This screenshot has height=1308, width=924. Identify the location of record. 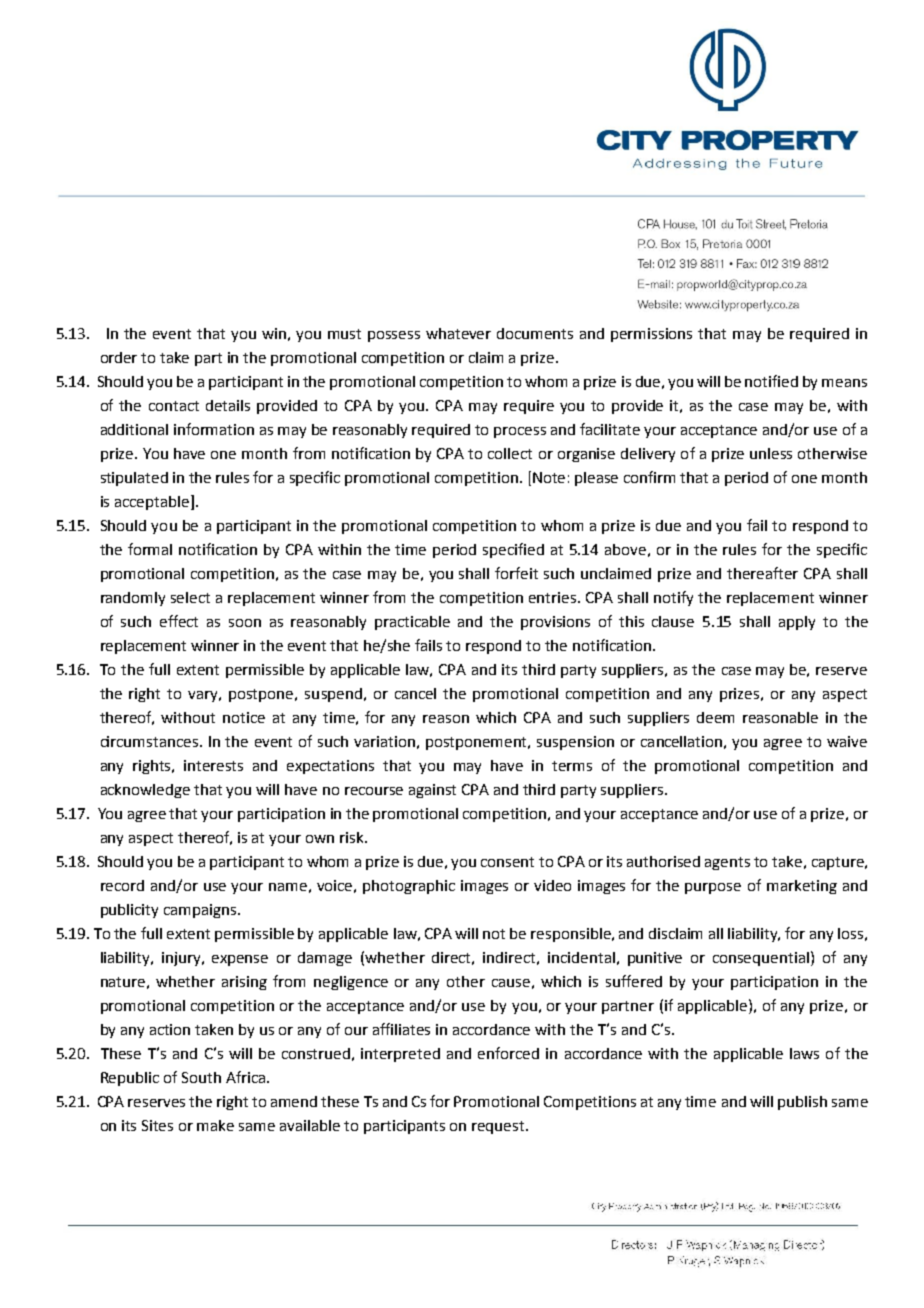
(122, 885).
